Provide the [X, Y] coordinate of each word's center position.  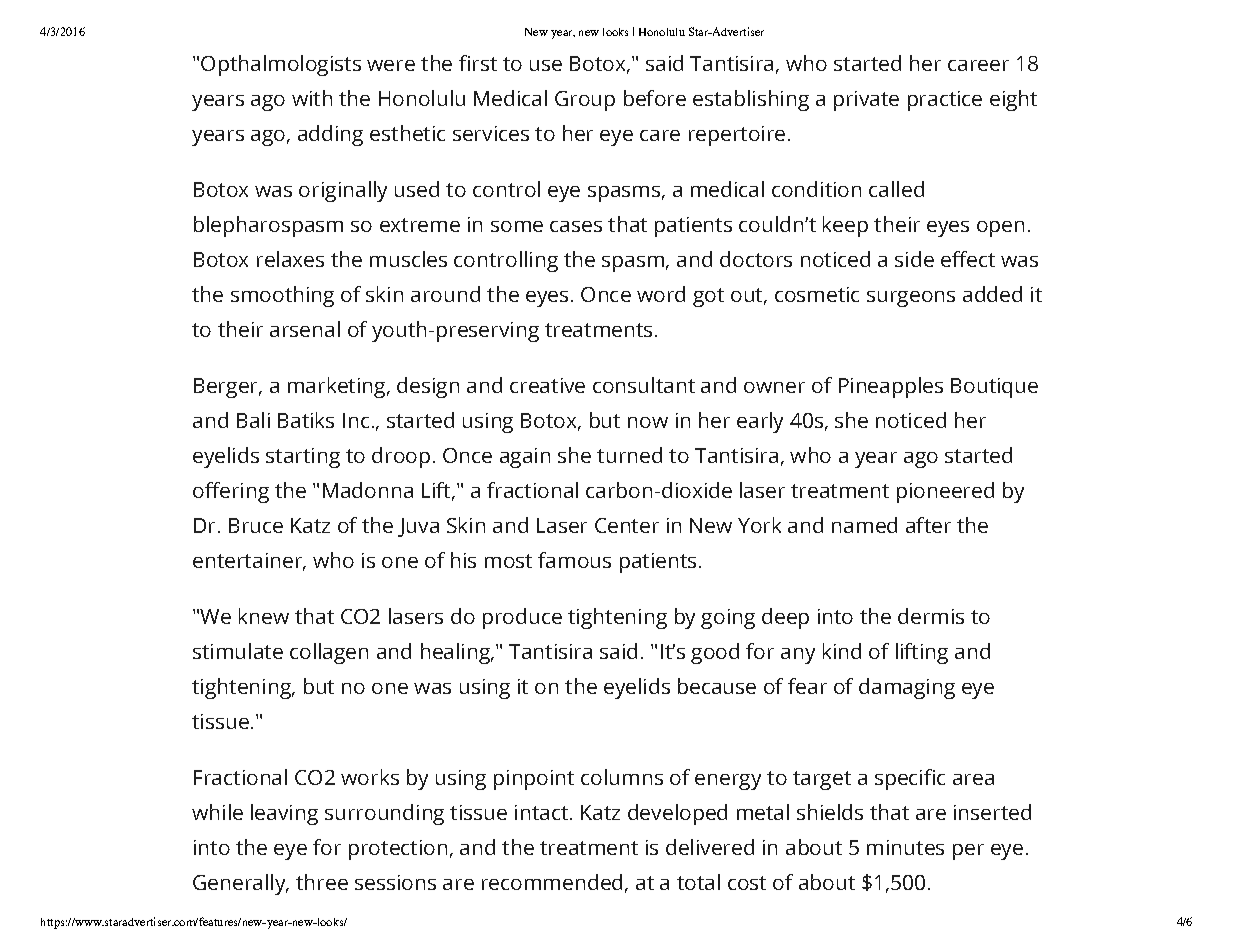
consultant [644, 385]
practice [945, 101]
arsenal [305, 329]
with [312, 98]
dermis [931, 616]
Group [585, 101]
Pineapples [891, 387]
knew [264, 616]
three [322, 882]
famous [574, 560]
